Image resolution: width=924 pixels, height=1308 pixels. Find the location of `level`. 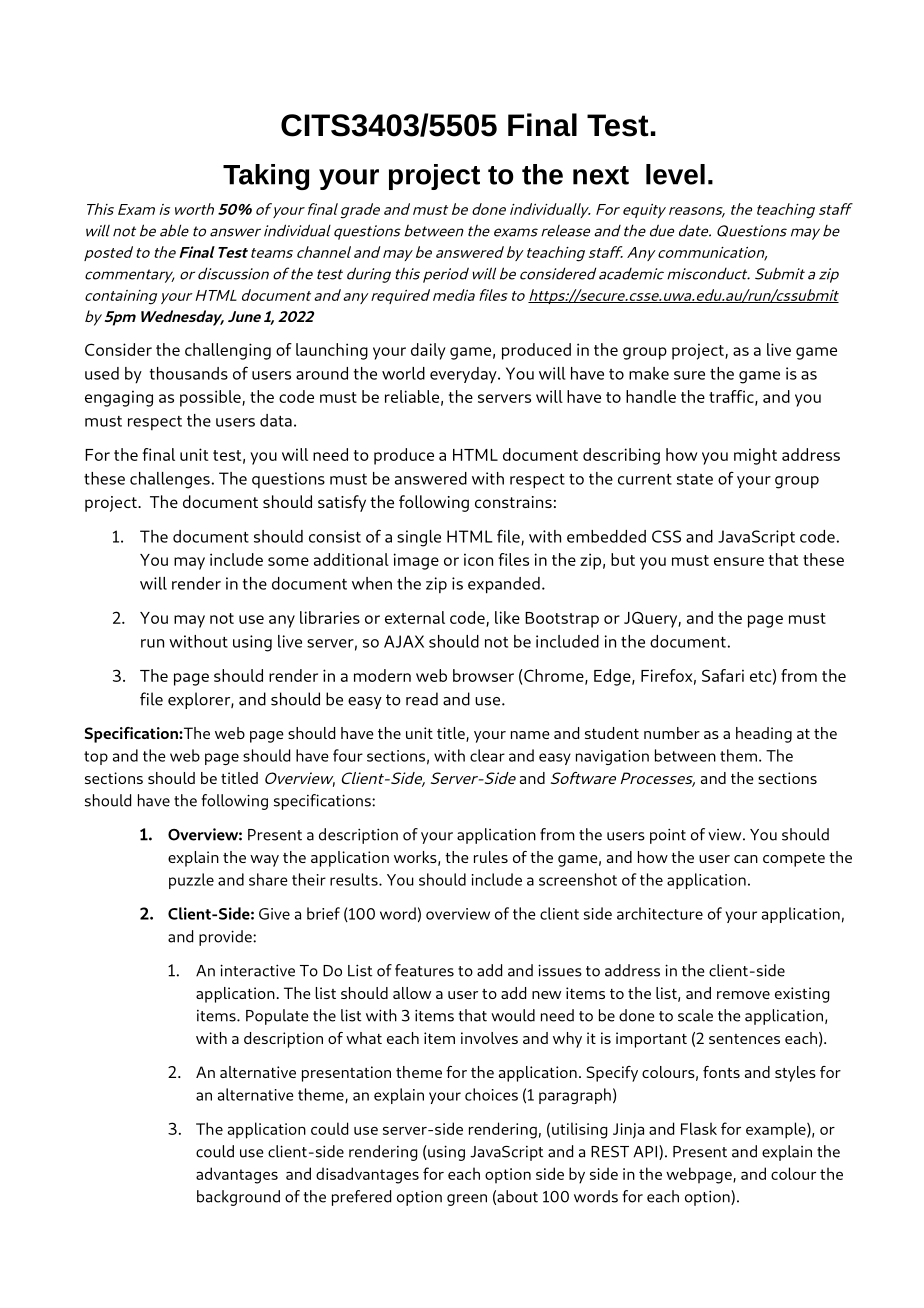

level is located at coordinates (675, 174).
